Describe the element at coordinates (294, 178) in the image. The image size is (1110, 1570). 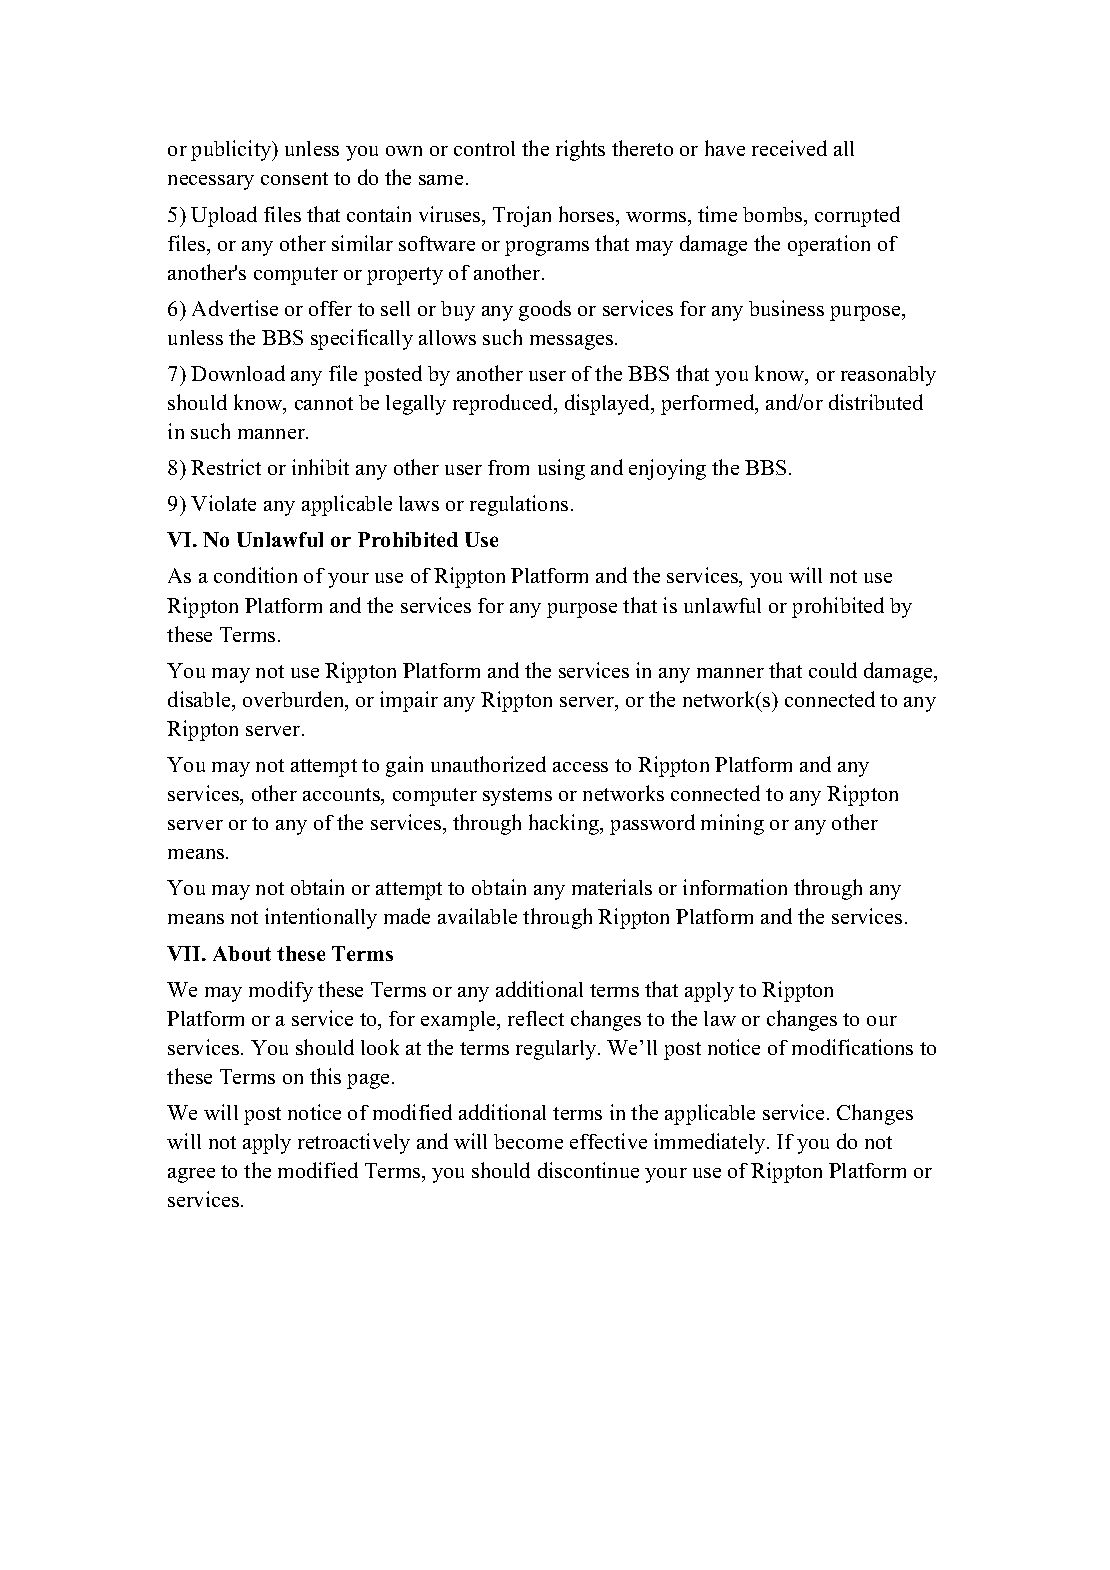
I see `consent` at that location.
